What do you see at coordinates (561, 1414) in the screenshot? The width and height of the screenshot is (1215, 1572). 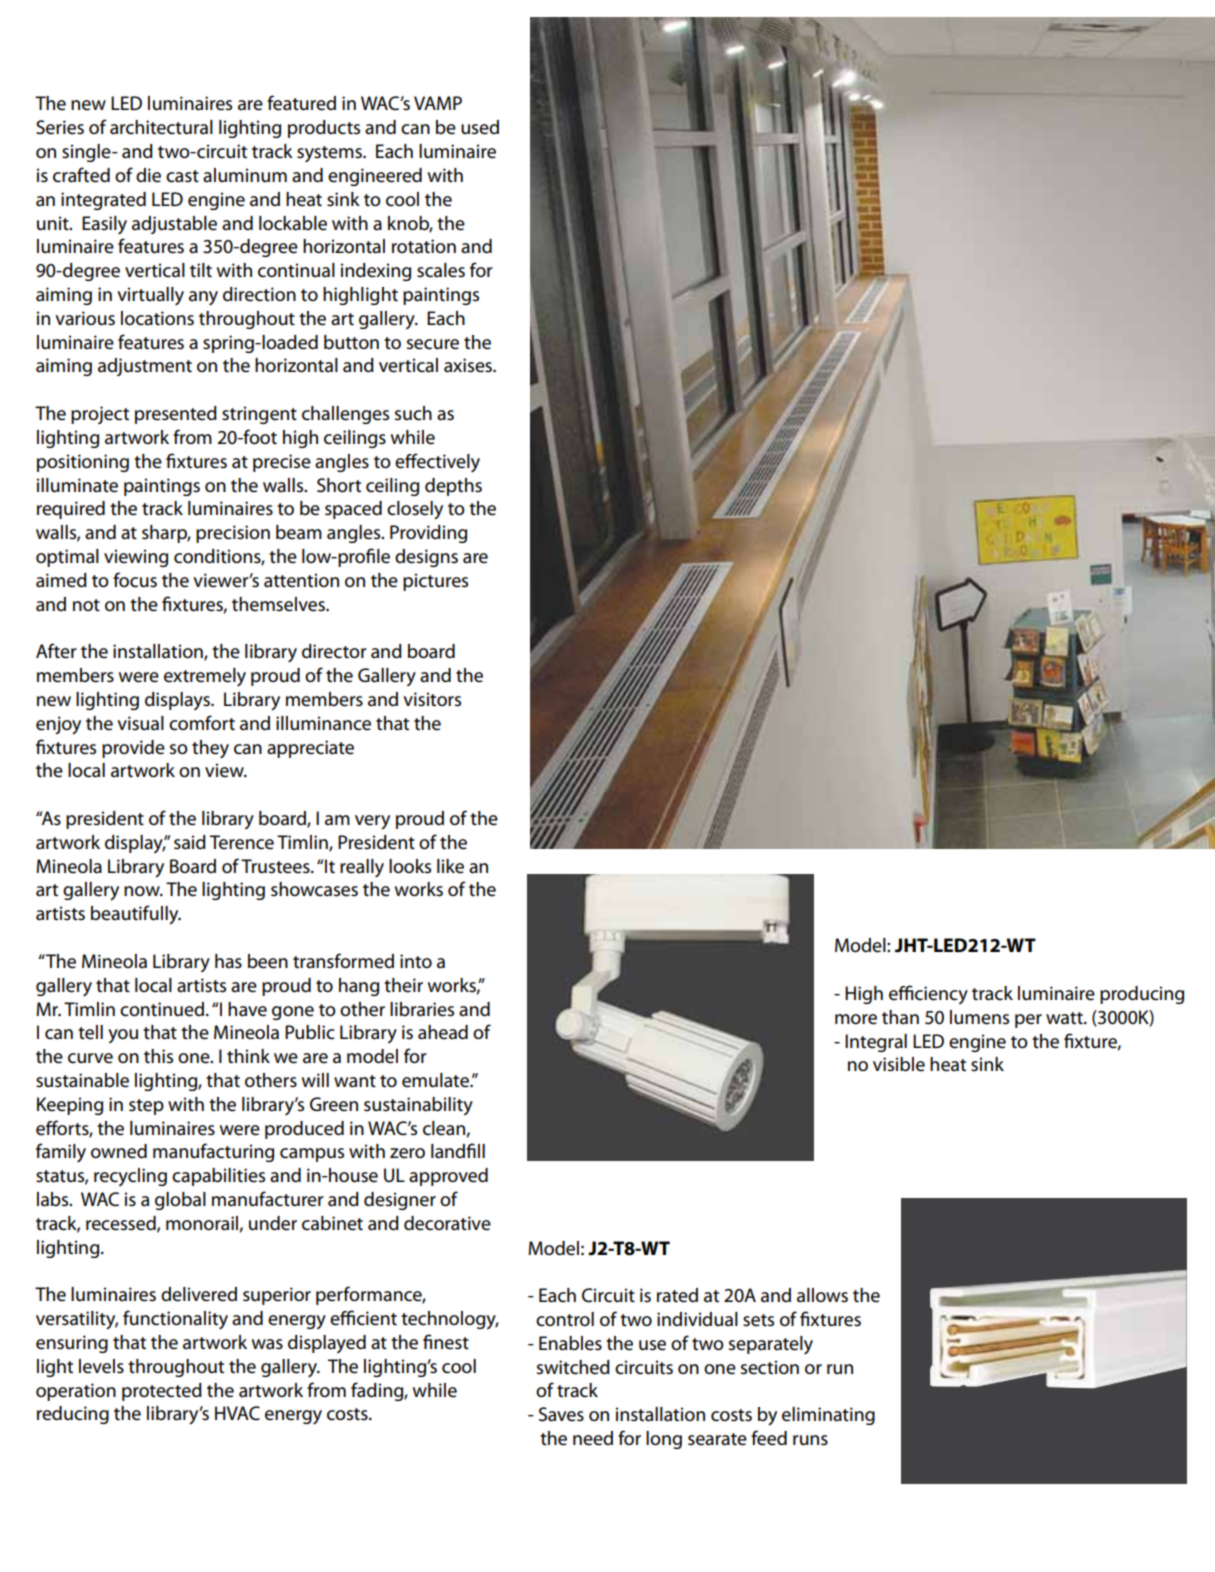 I see `Saves` at bounding box center [561, 1414].
